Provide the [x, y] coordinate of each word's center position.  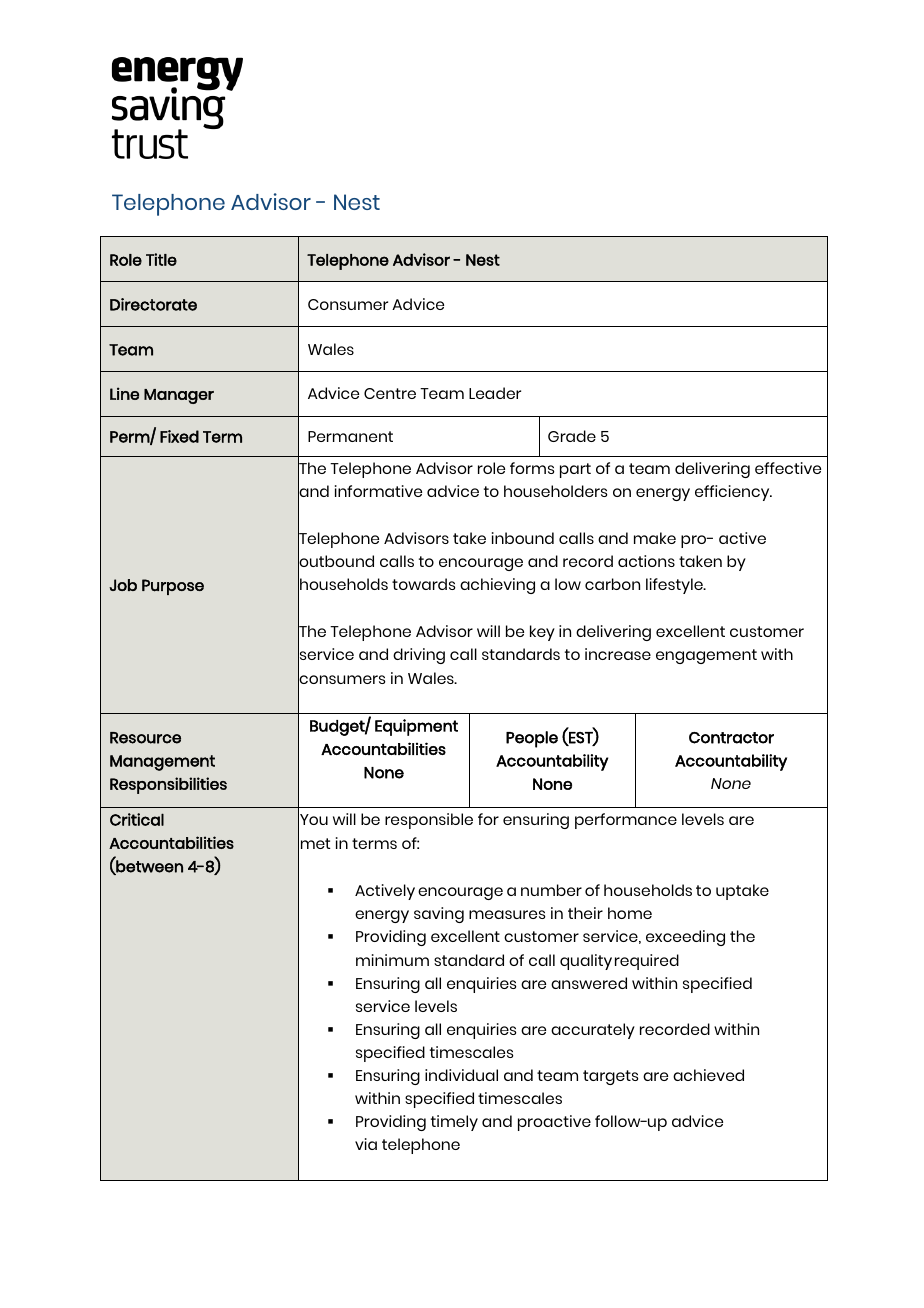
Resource [145, 738]
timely [454, 1123]
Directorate [153, 304]
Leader [495, 393]
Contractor [731, 738]
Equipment [416, 727]
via [366, 1144]
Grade [572, 436]
